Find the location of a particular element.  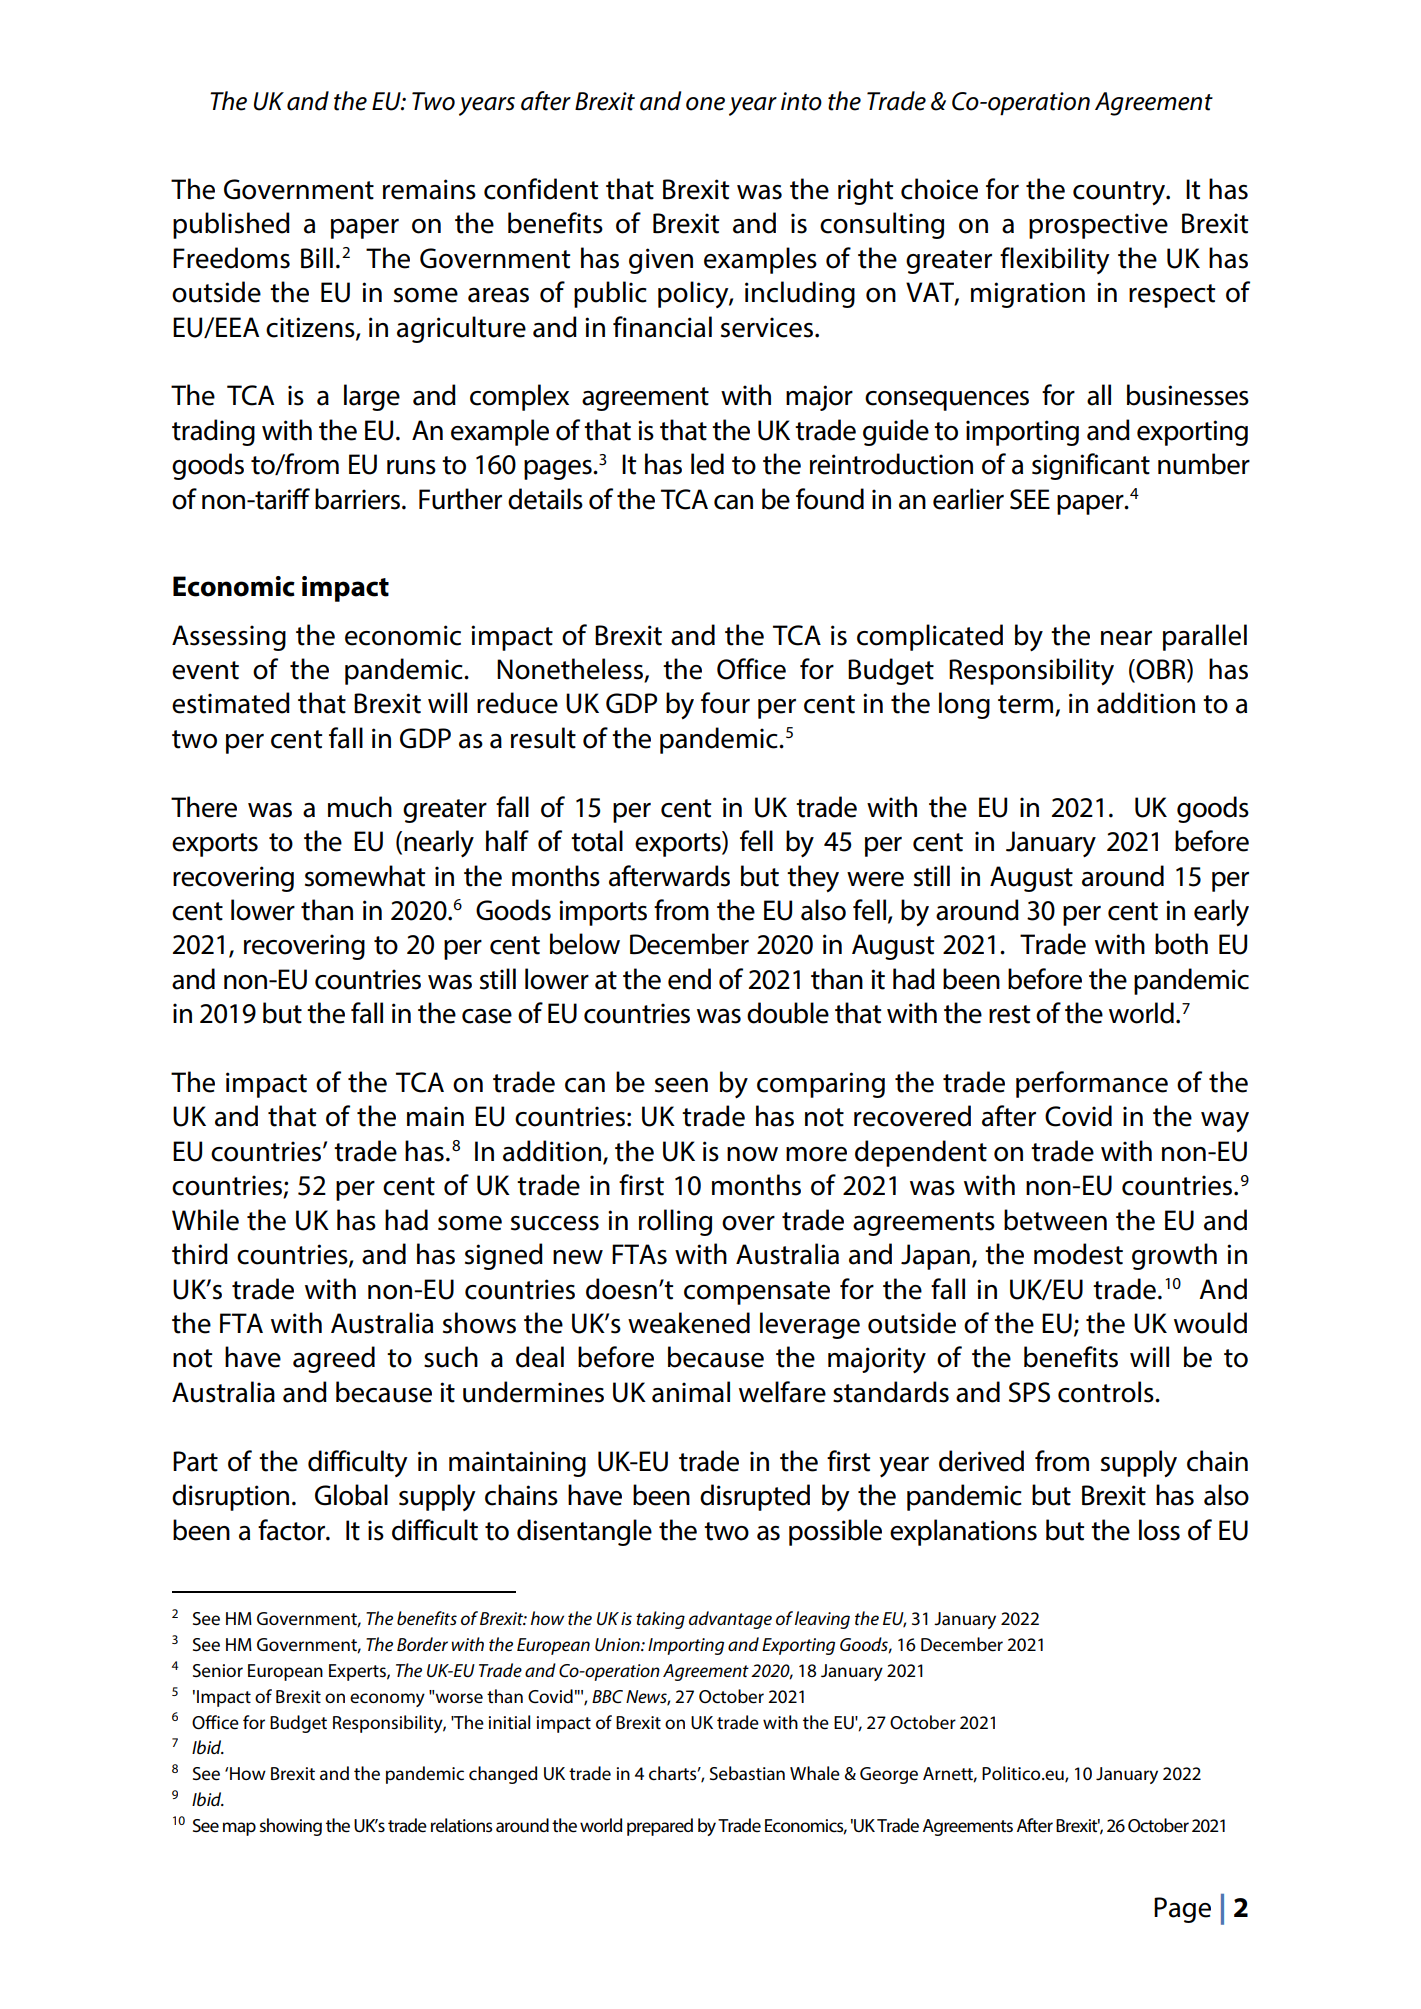

published is located at coordinates (231, 225).
